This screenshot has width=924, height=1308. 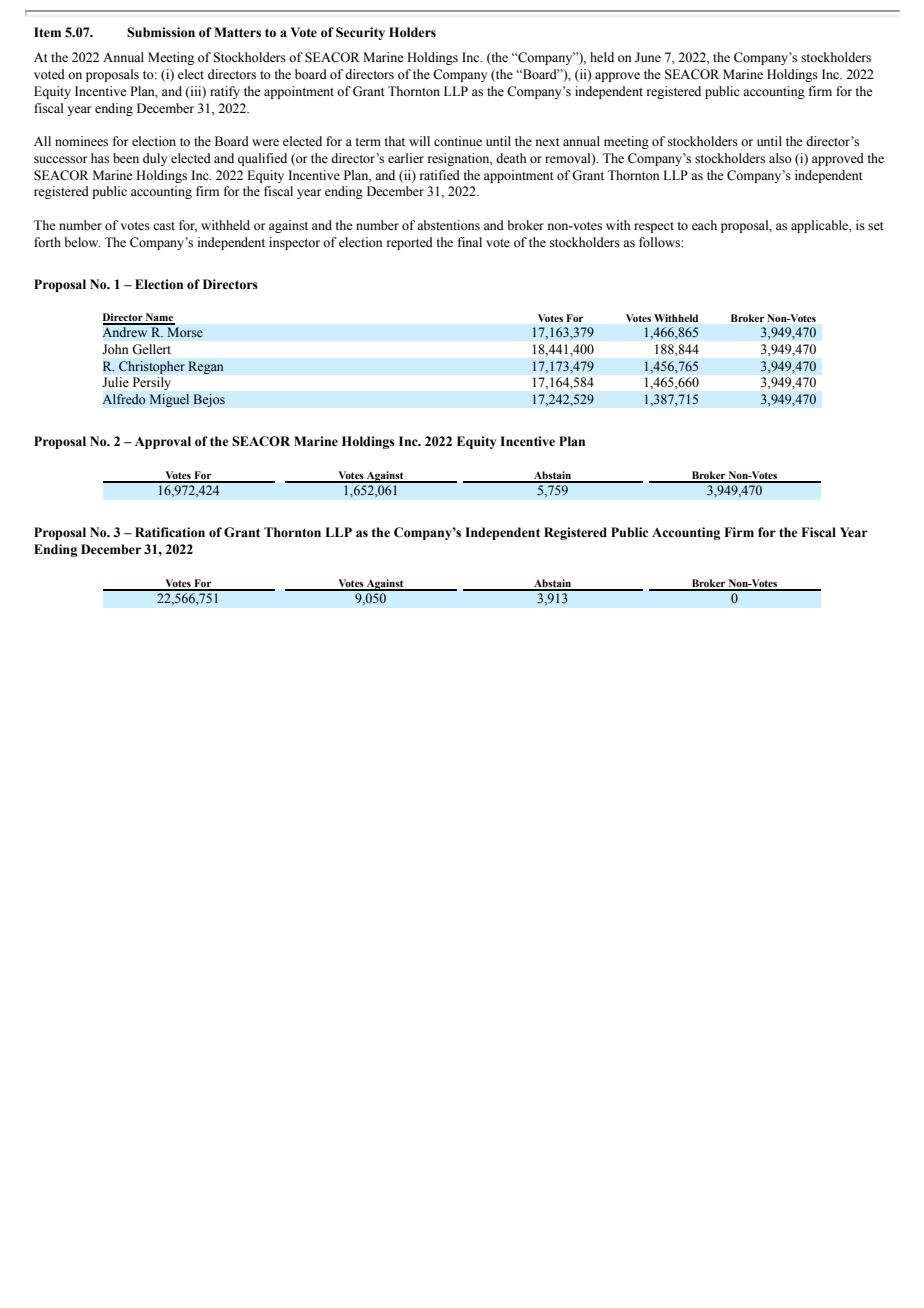 I want to click on June, so click(x=648, y=57).
